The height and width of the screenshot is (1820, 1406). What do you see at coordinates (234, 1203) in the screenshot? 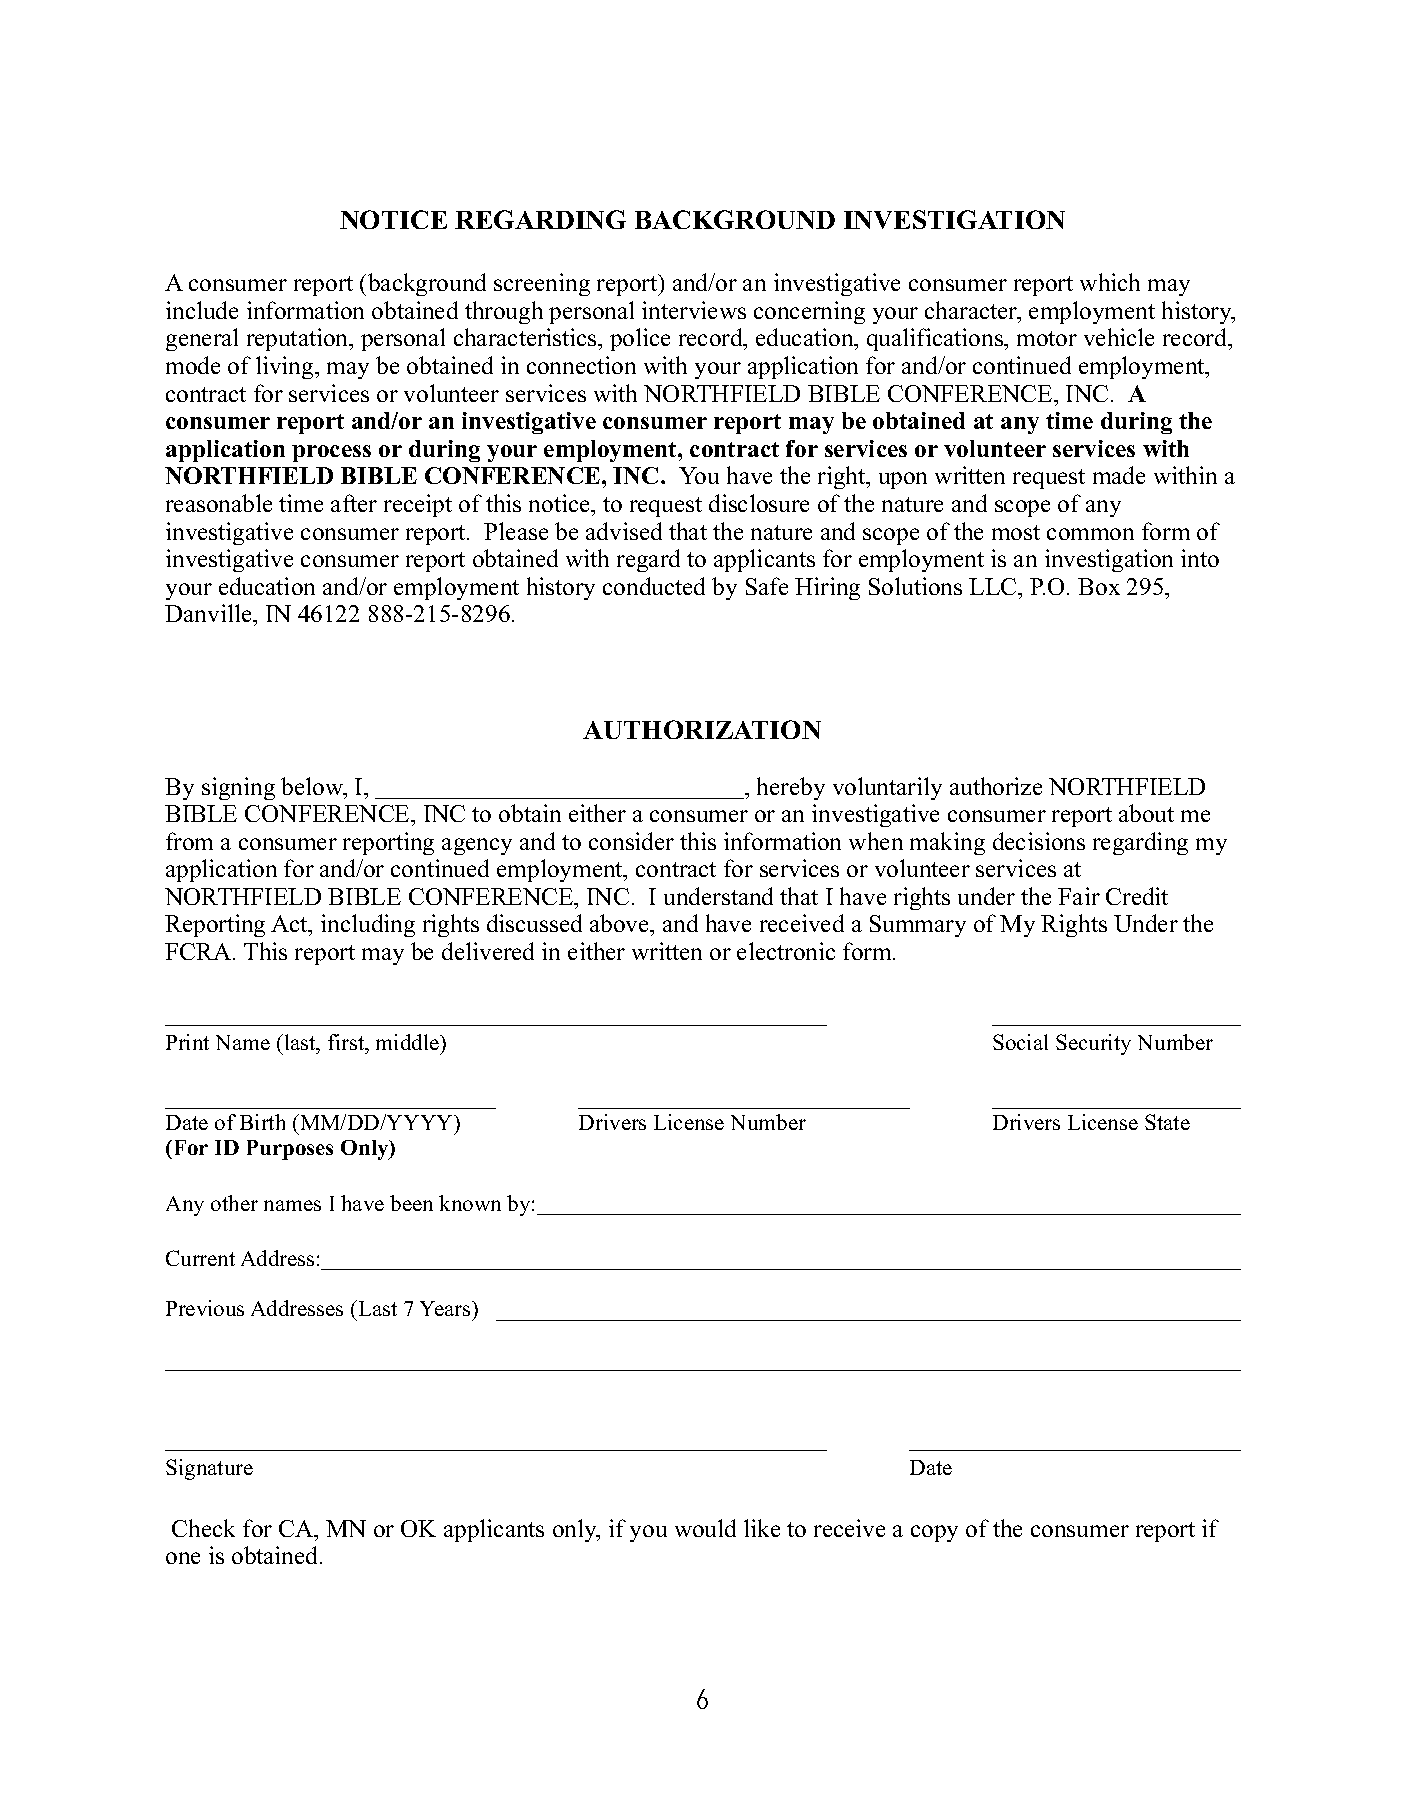
I see `other` at bounding box center [234, 1203].
